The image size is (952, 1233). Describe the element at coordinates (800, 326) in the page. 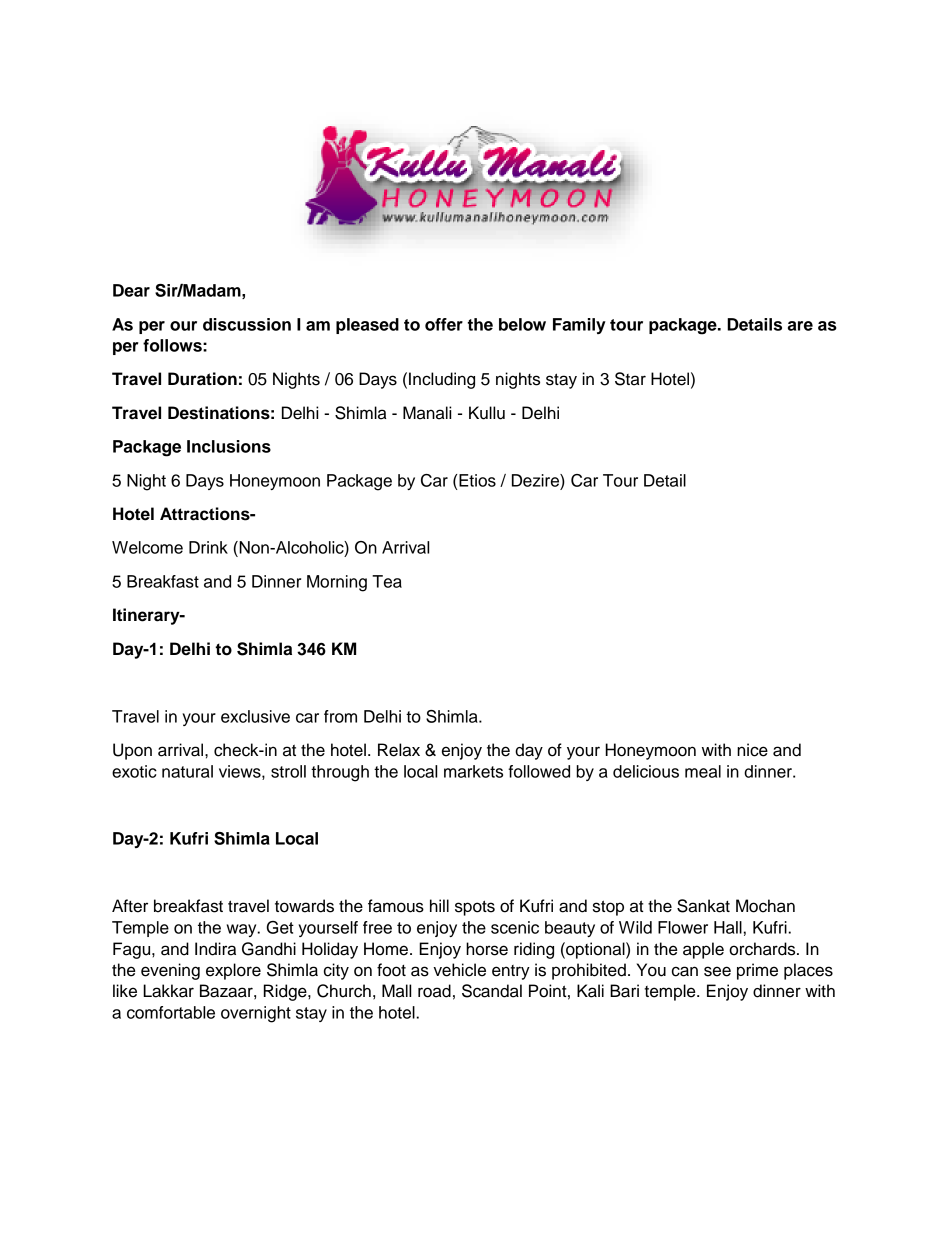

I see `are` at that location.
